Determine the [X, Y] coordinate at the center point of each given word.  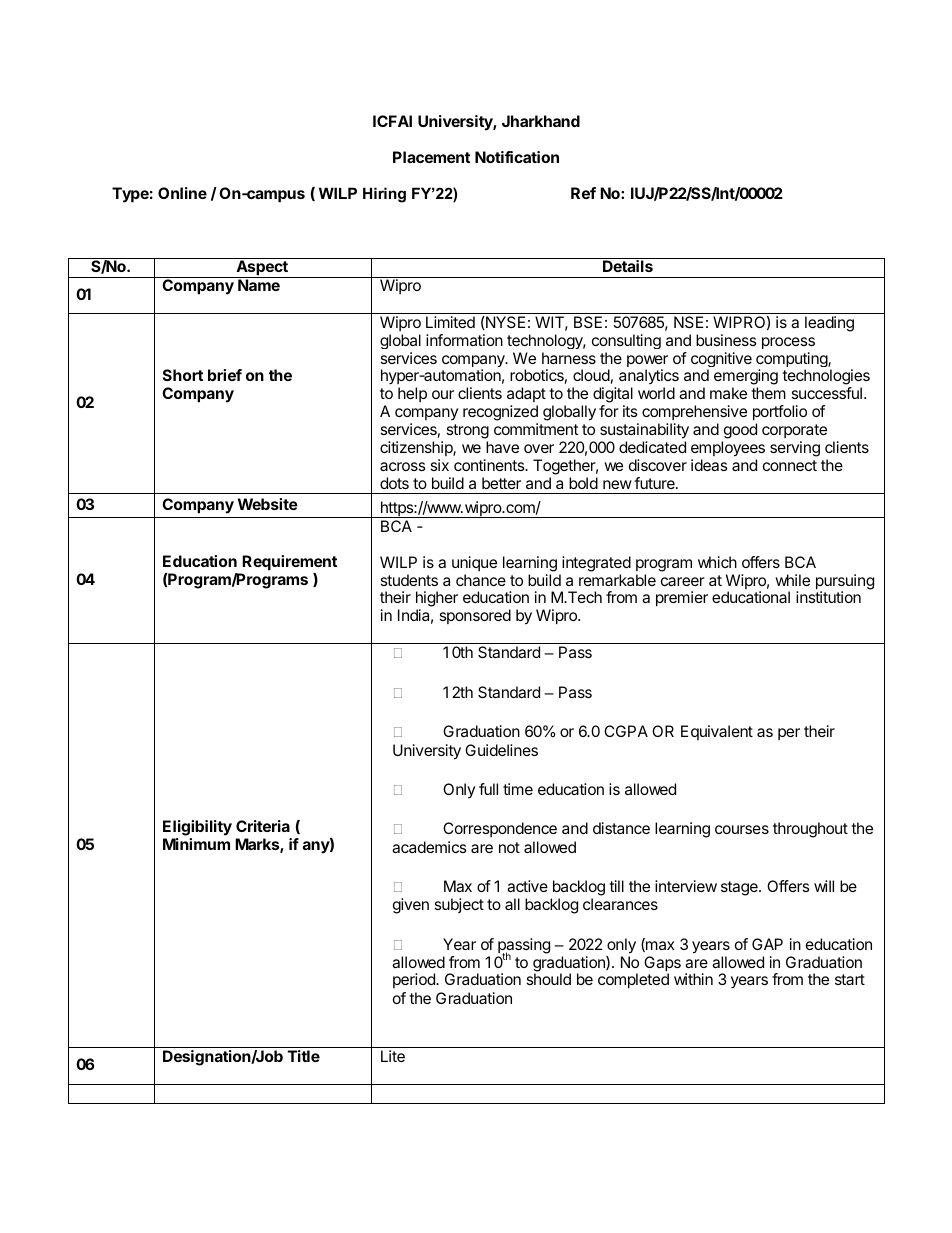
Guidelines [501, 750]
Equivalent [717, 732]
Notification [517, 157]
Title [304, 1056]
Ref [583, 193]
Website [268, 504]
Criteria [263, 826]
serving [795, 449]
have [502, 447]
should [549, 979]
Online [182, 193]
